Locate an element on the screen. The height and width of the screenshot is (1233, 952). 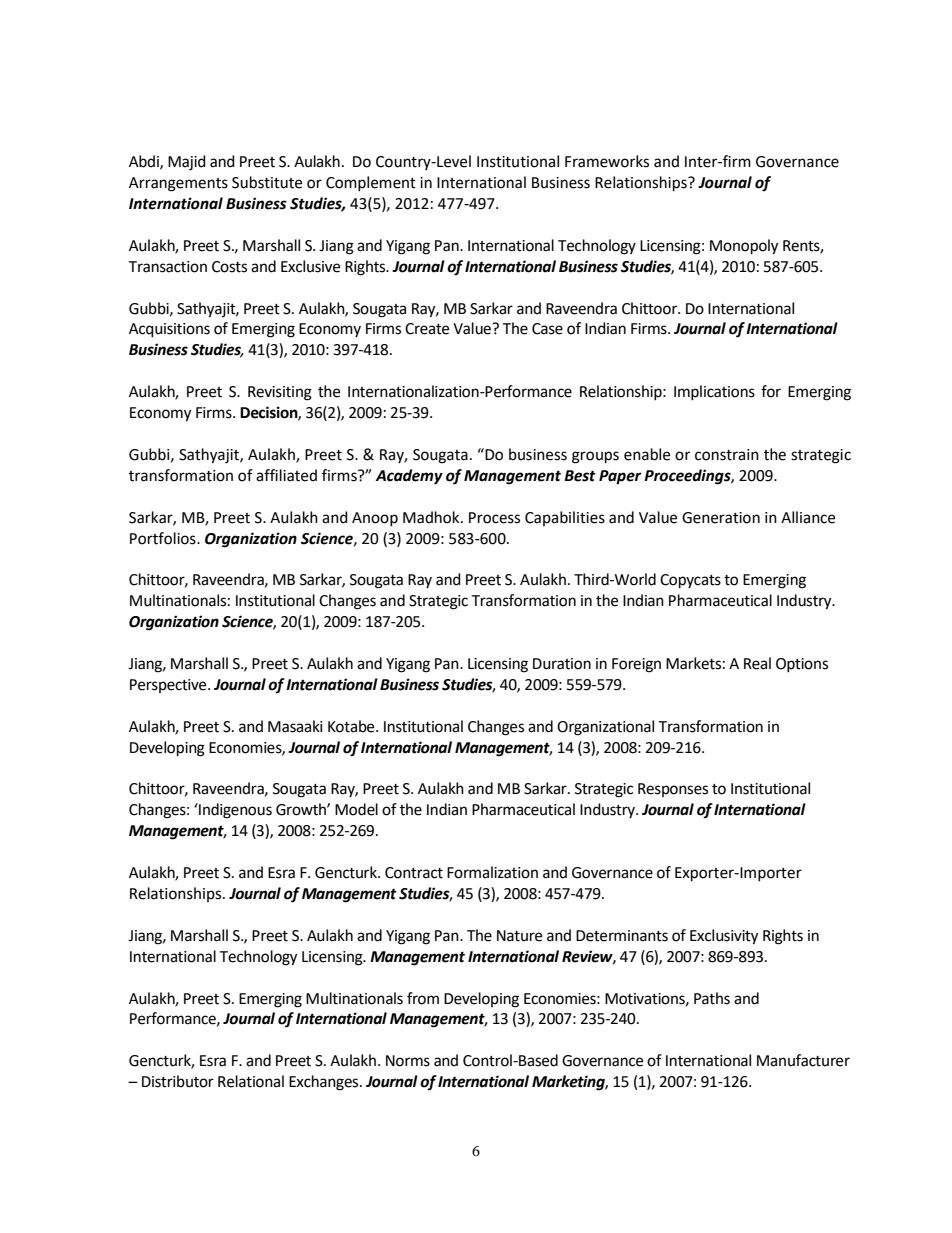
Real is located at coordinates (757, 663).
